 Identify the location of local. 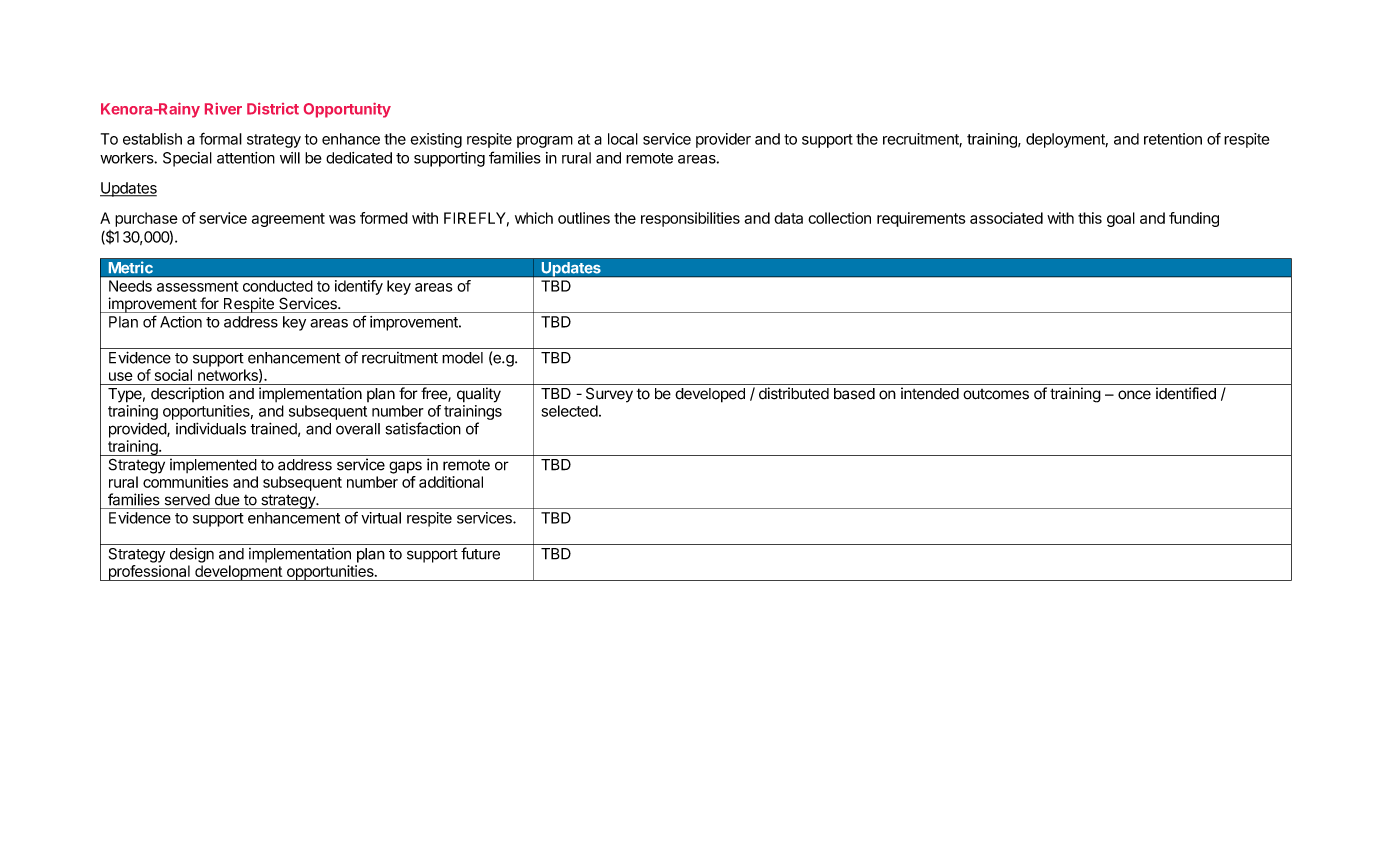
(623, 139).
